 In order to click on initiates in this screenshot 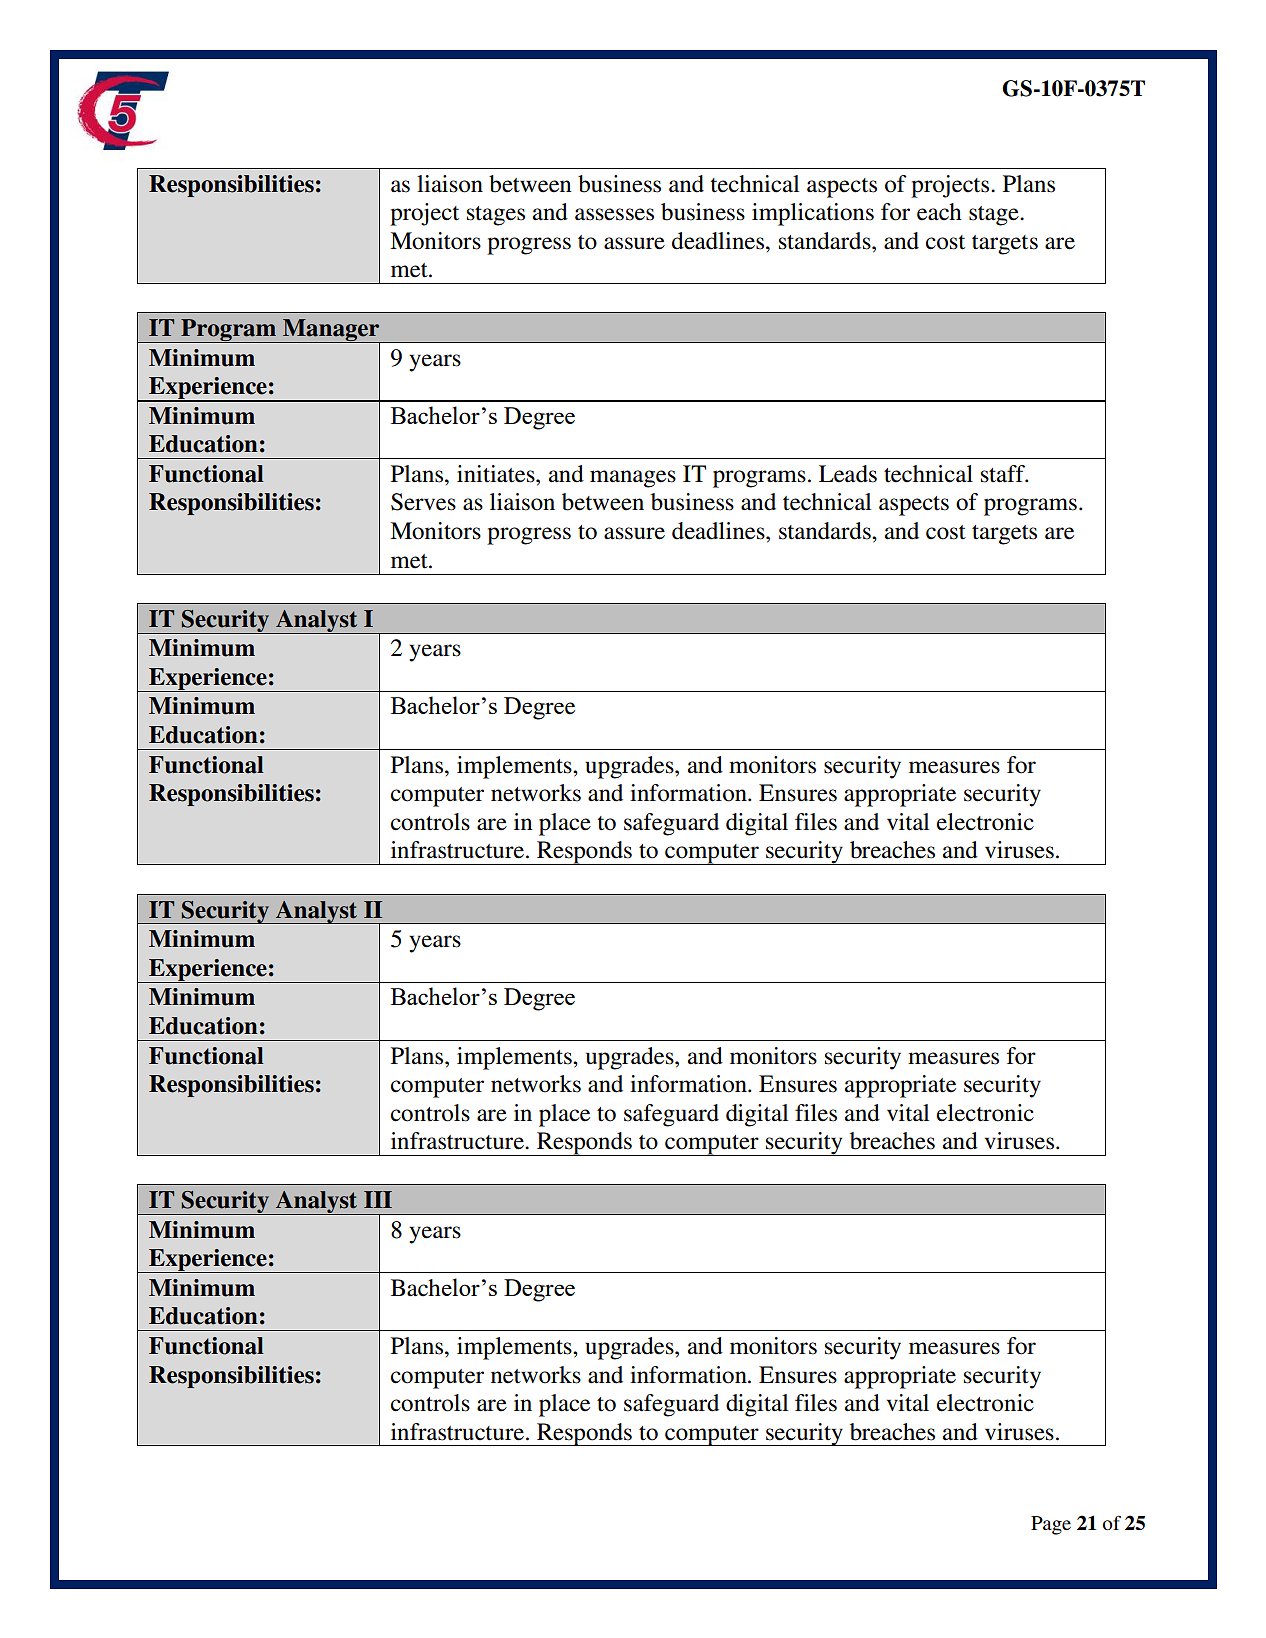, I will do `click(497, 474)`.
